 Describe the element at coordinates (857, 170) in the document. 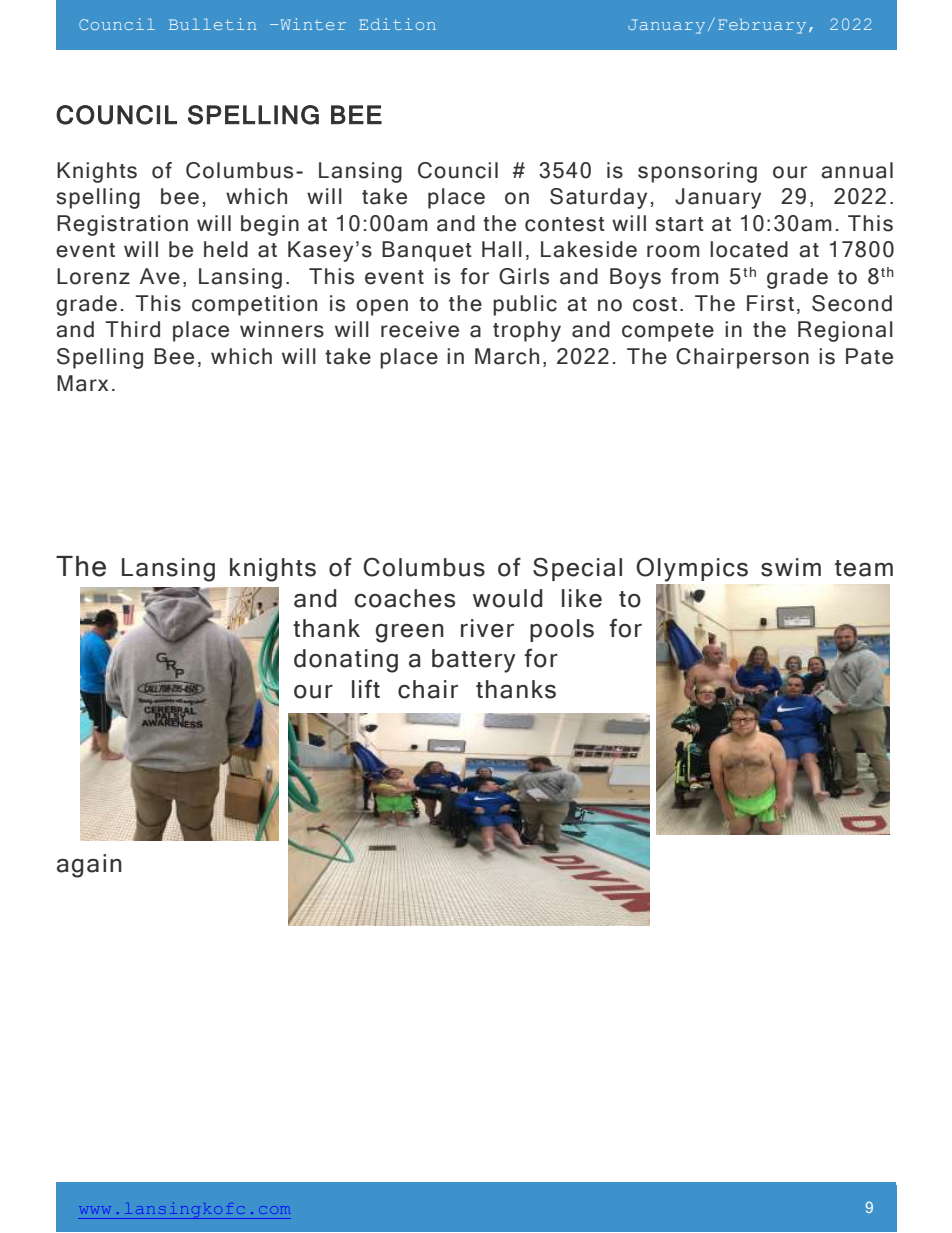

I see `annual` at that location.
